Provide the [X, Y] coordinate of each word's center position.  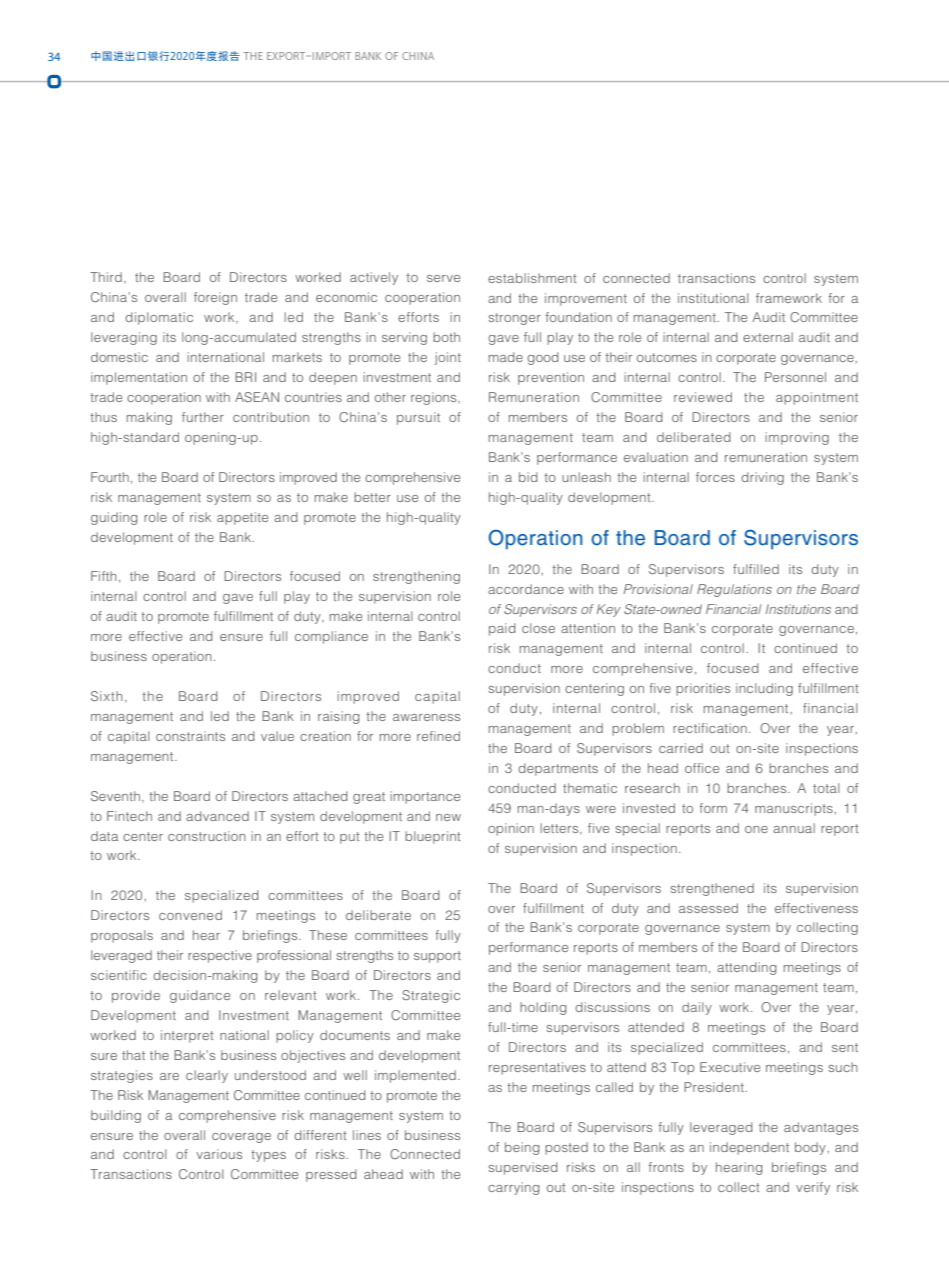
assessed [708, 908]
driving [762, 478]
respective [220, 956]
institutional [713, 298]
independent [749, 1148]
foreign [215, 298]
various [219, 1154]
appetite [242, 518]
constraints [190, 736]
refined [438, 736]
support [437, 957]
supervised [523, 1168]
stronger [514, 319]
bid [528, 477]
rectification [710, 728]
